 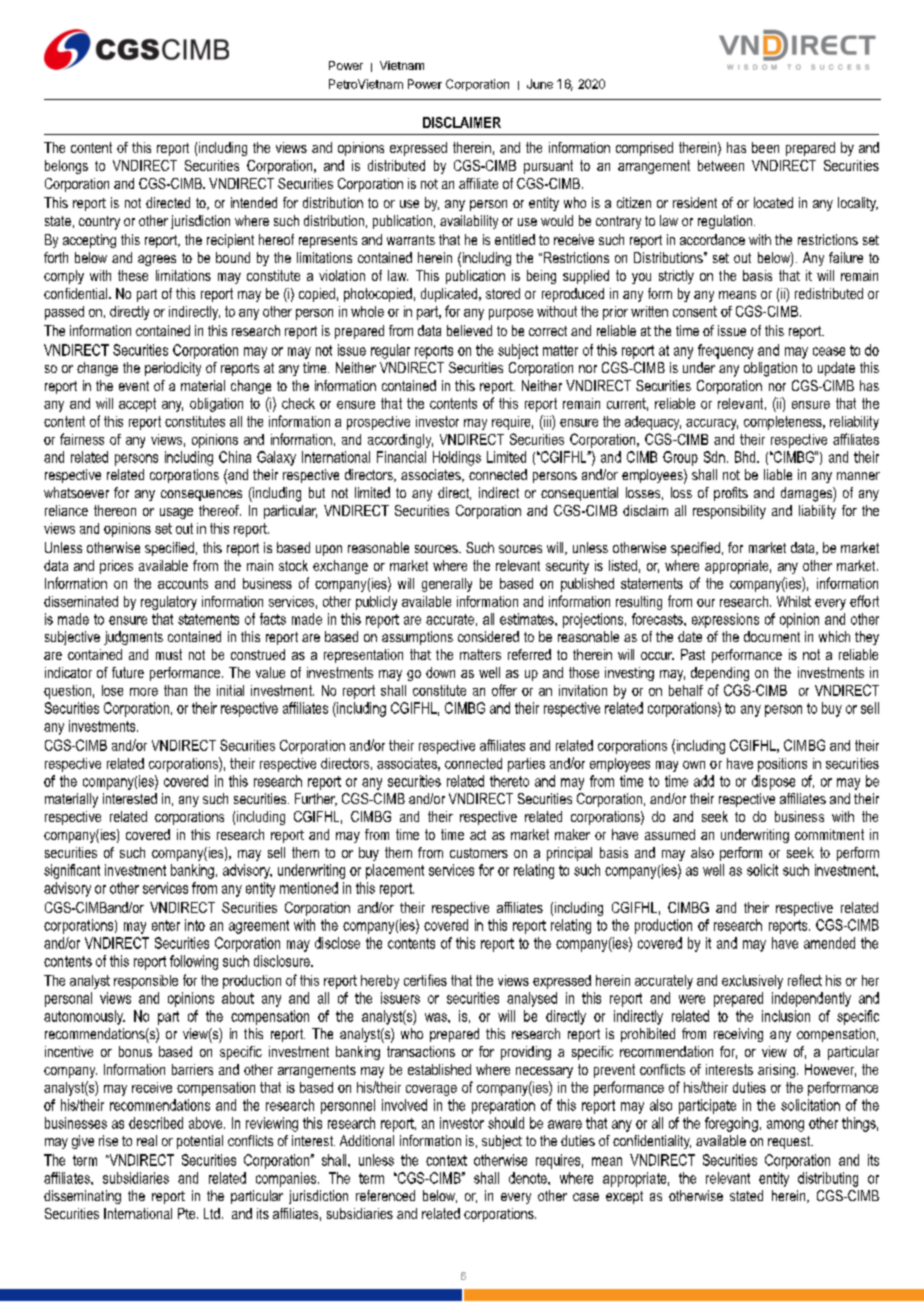 I want to click on belongs, so click(x=66, y=167).
